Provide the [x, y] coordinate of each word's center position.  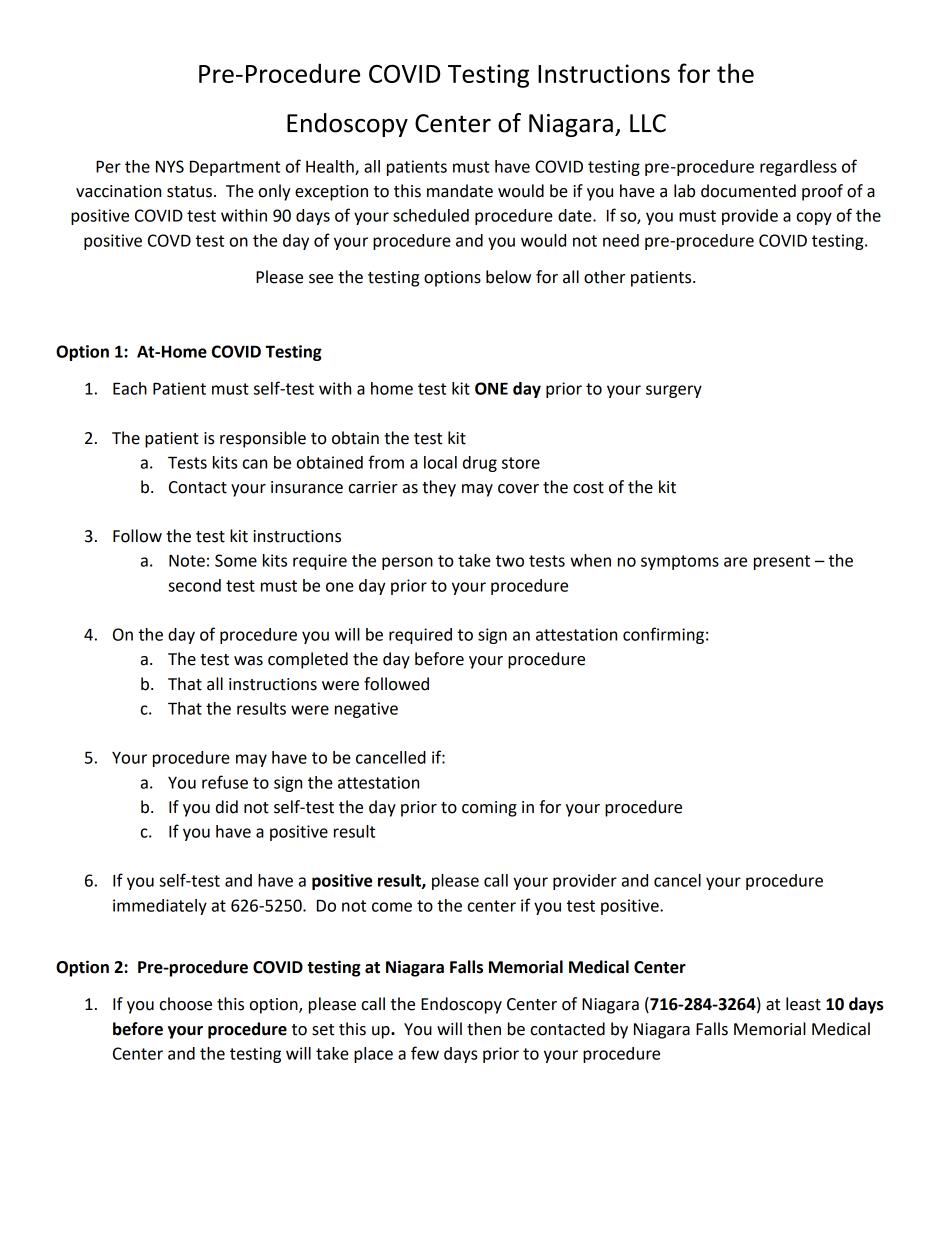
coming [489, 809]
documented [748, 191]
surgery [674, 391]
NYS [170, 166]
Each [130, 388]
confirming [663, 635]
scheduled [431, 215]
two [510, 561]
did [227, 807]
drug [480, 464]
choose [186, 1004]
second [194, 585]
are [735, 562]
